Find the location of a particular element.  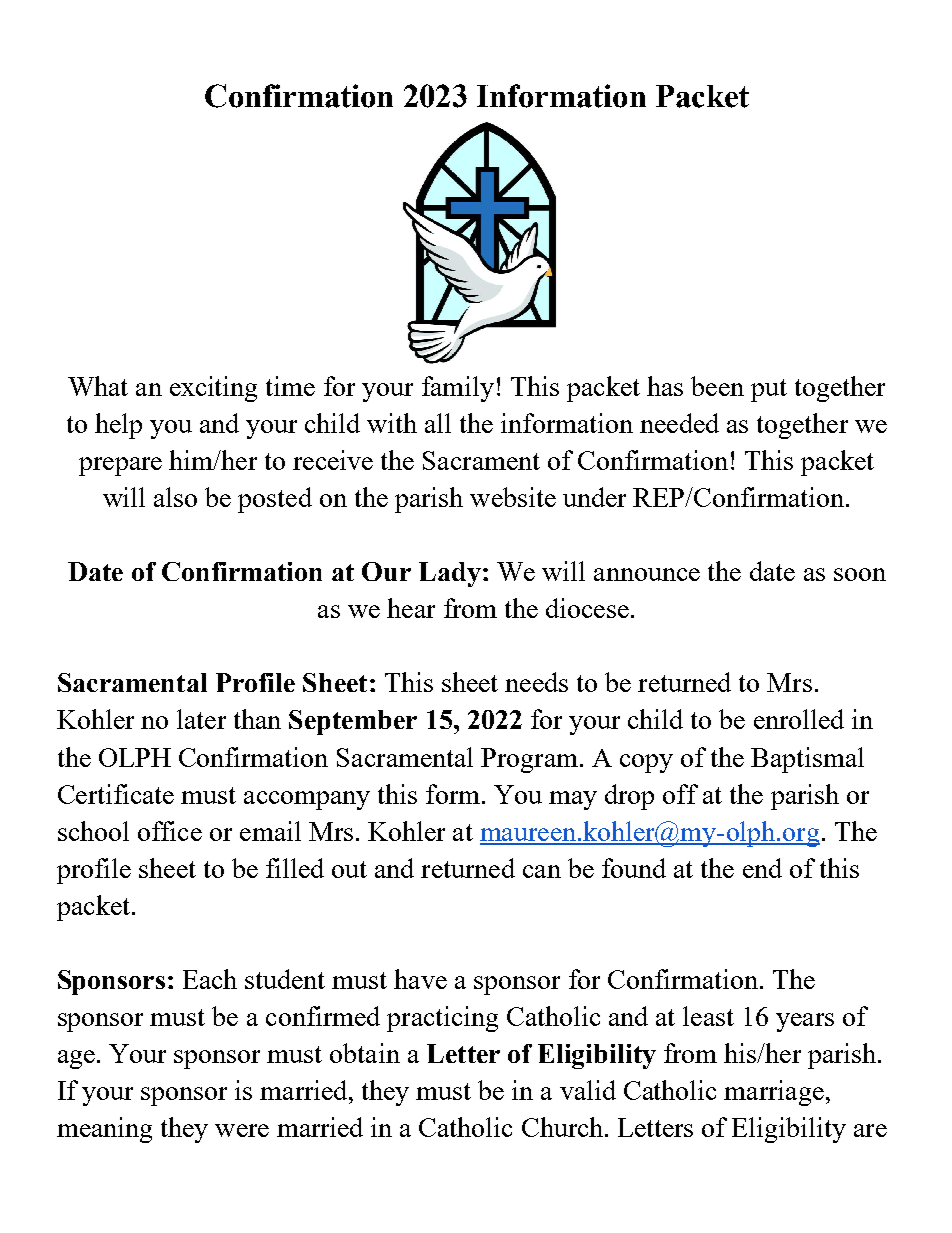

Baptismal is located at coordinates (807, 760).
